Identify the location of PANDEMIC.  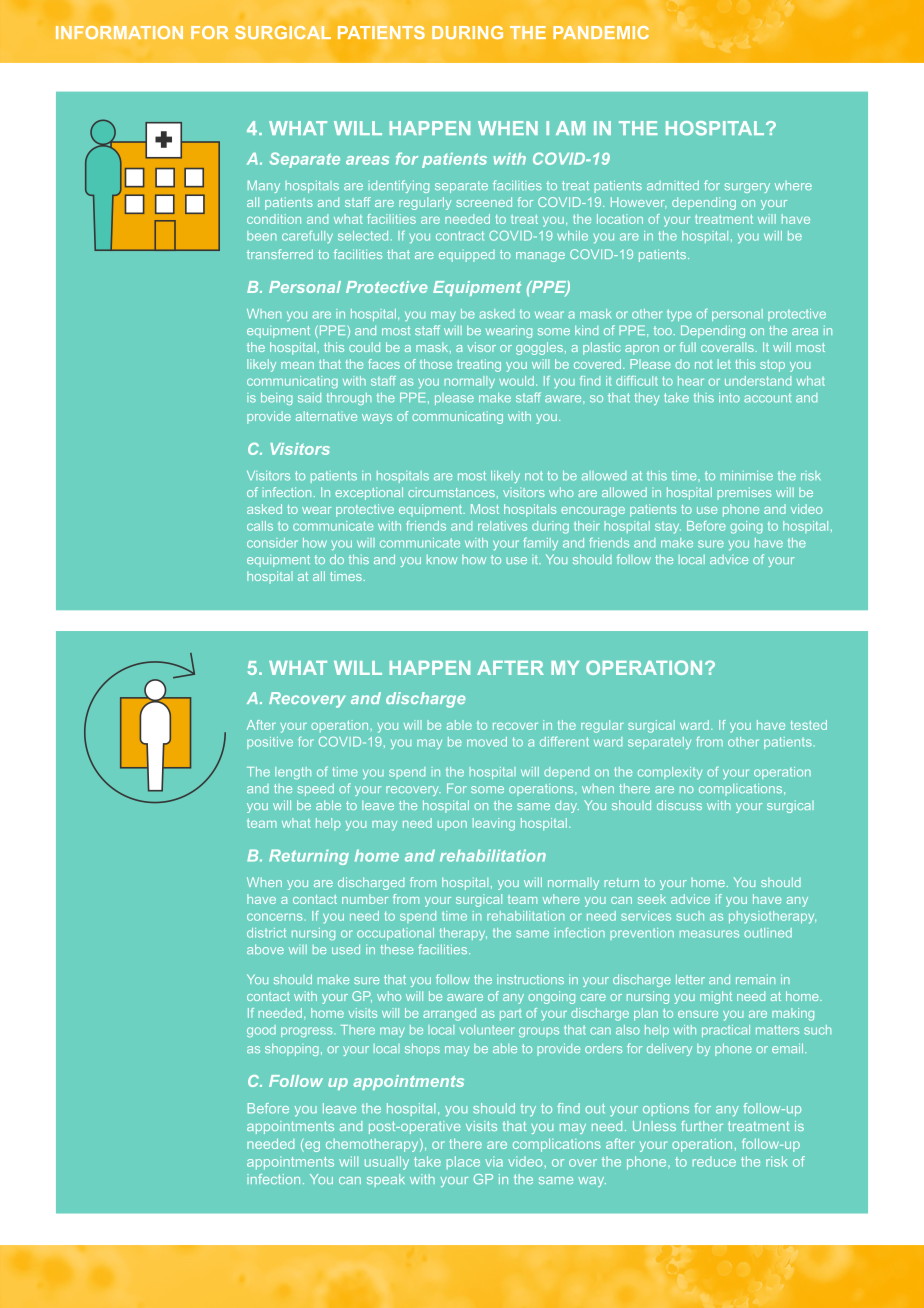
(601, 32).
